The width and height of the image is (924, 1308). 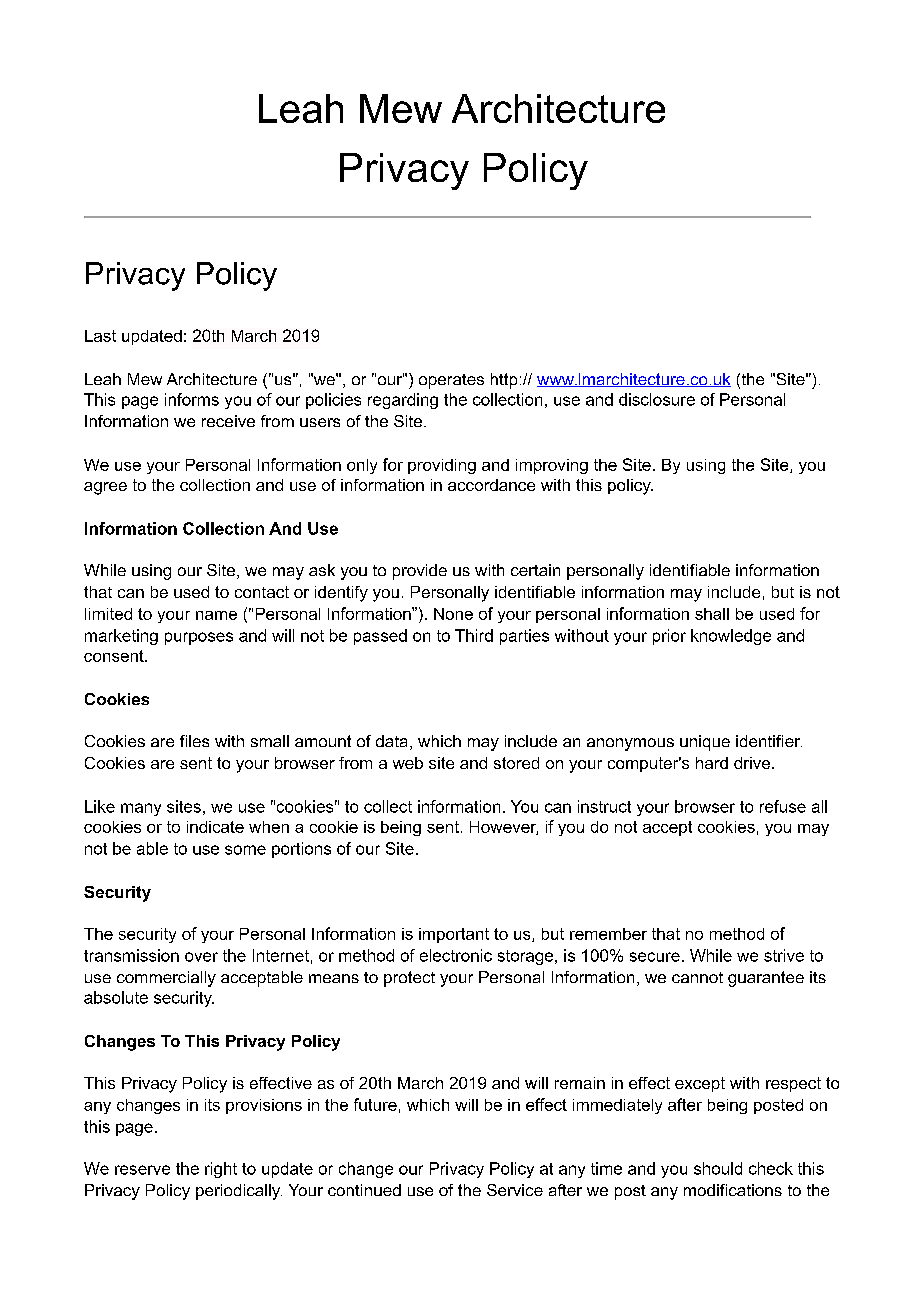 What do you see at coordinates (456, 955) in the image?
I see `electronic` at bounding box center [456, 955].
